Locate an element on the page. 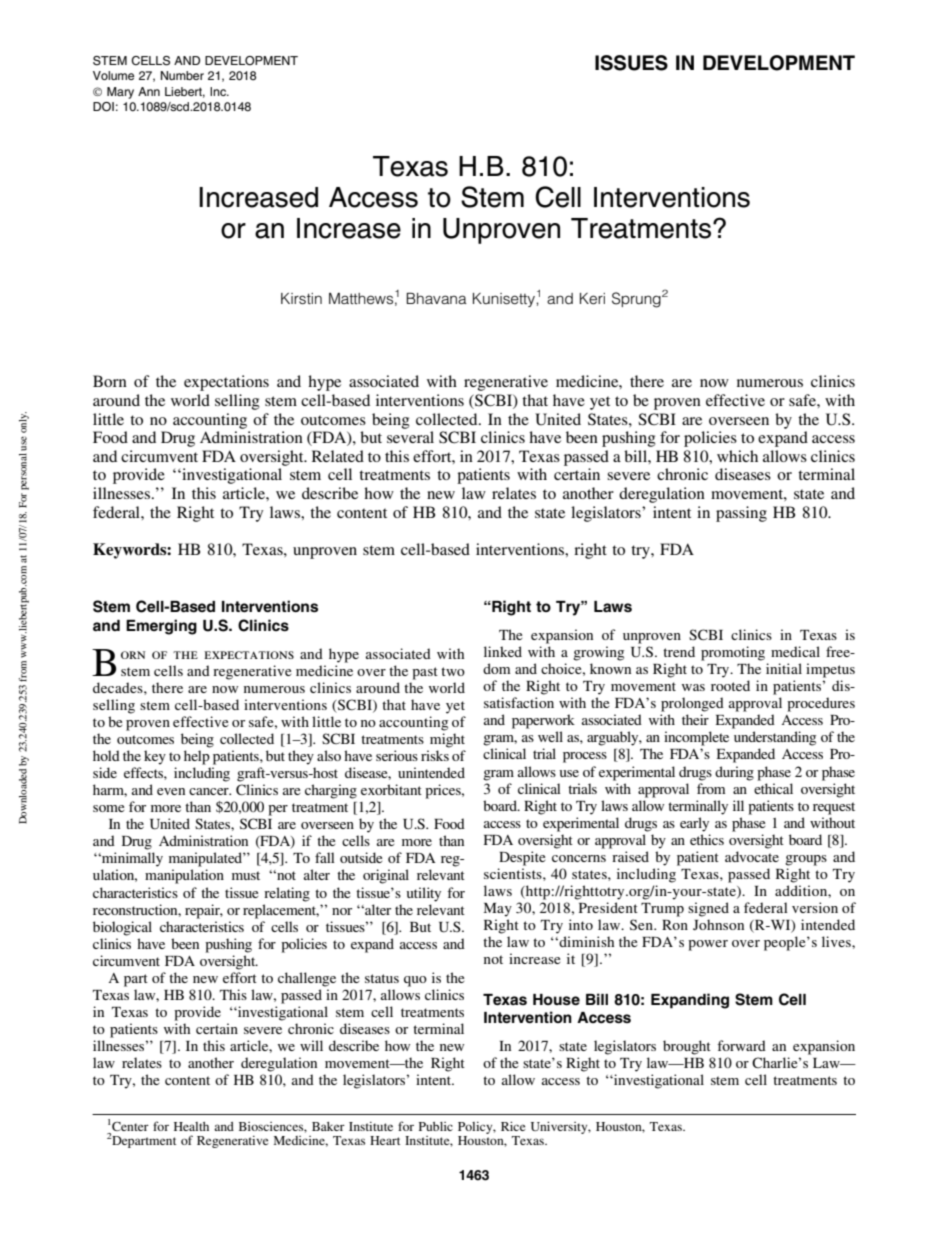 The image size is (952, 1233). advocate is located at coordinates (752, 856).
